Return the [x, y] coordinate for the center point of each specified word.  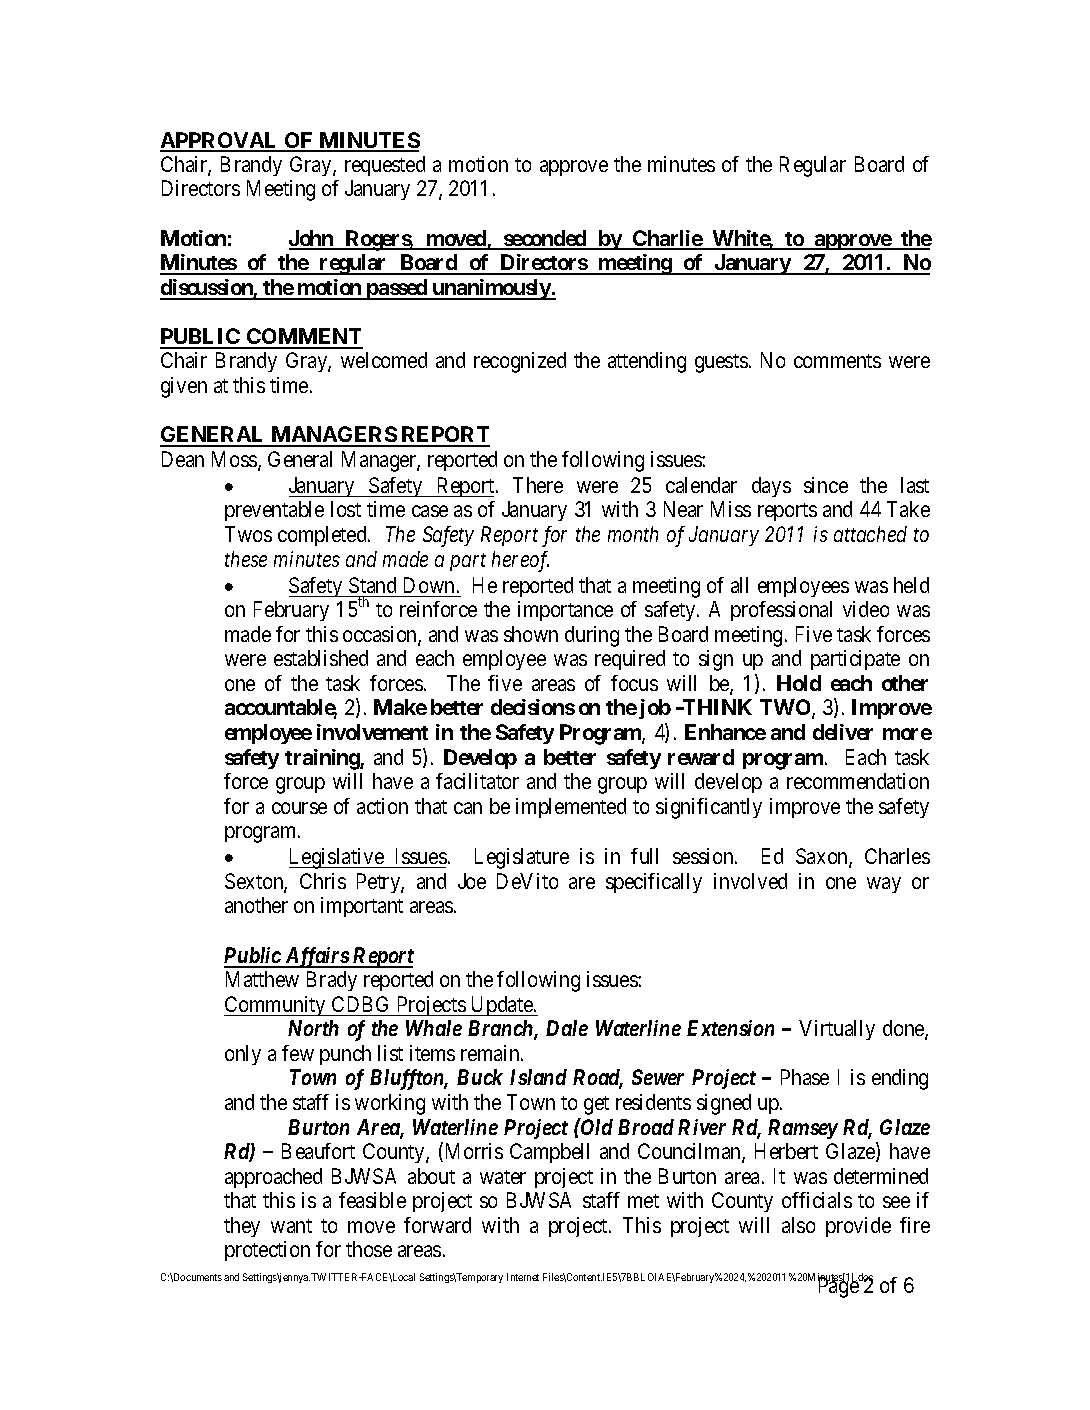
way [884, 885]
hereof [520, 561]
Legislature [522, 858]
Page [839, 1287]
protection [267, 1251]
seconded [545, 239]
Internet [523, 1277]
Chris [323, 881]
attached [870, 534]
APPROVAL [220, 141]
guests [721, 363]
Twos [248, 534]
